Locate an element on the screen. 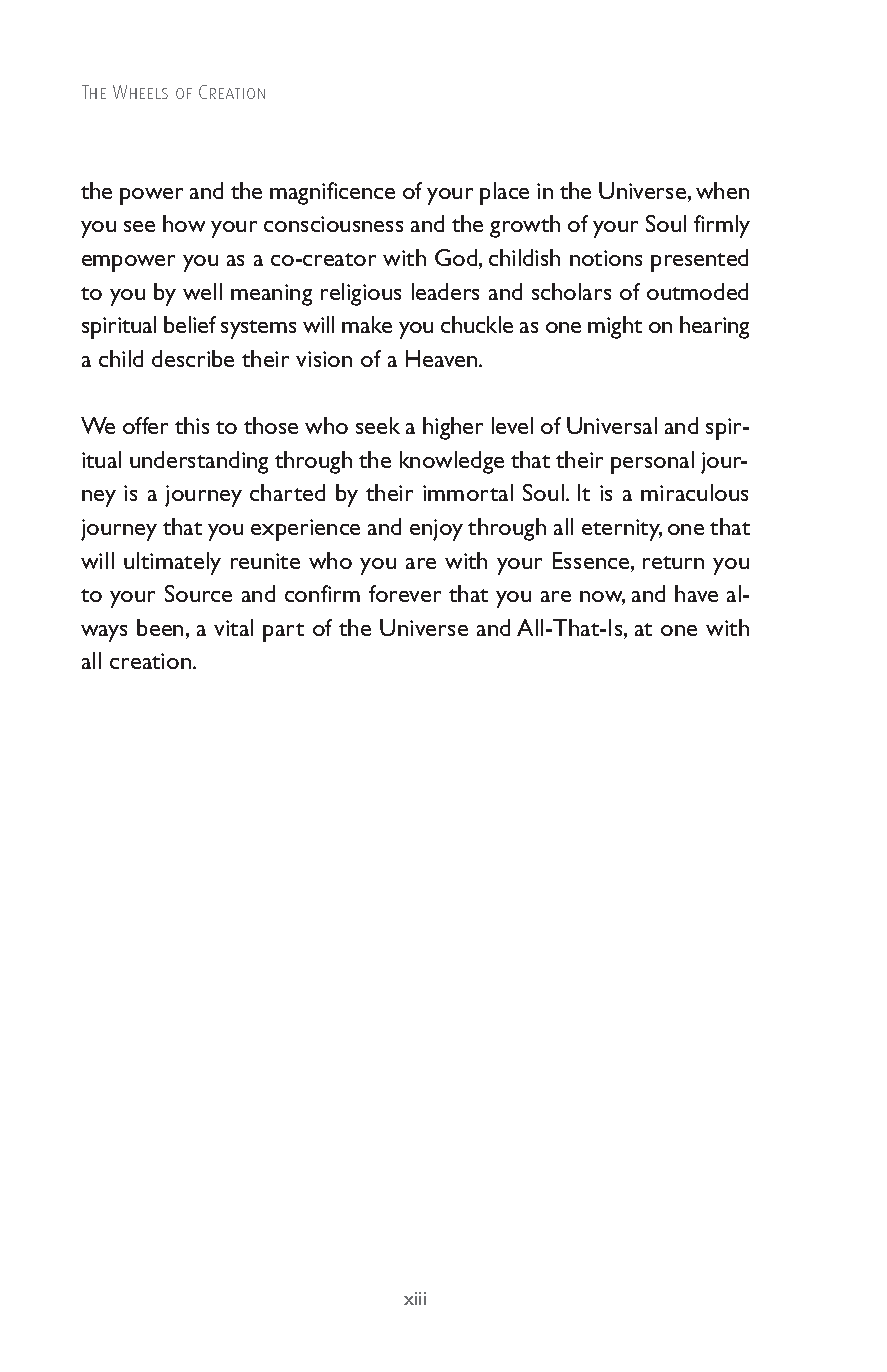 This screenshot has width=887, height=1372. firmly is located at coordinates (722, 226).
